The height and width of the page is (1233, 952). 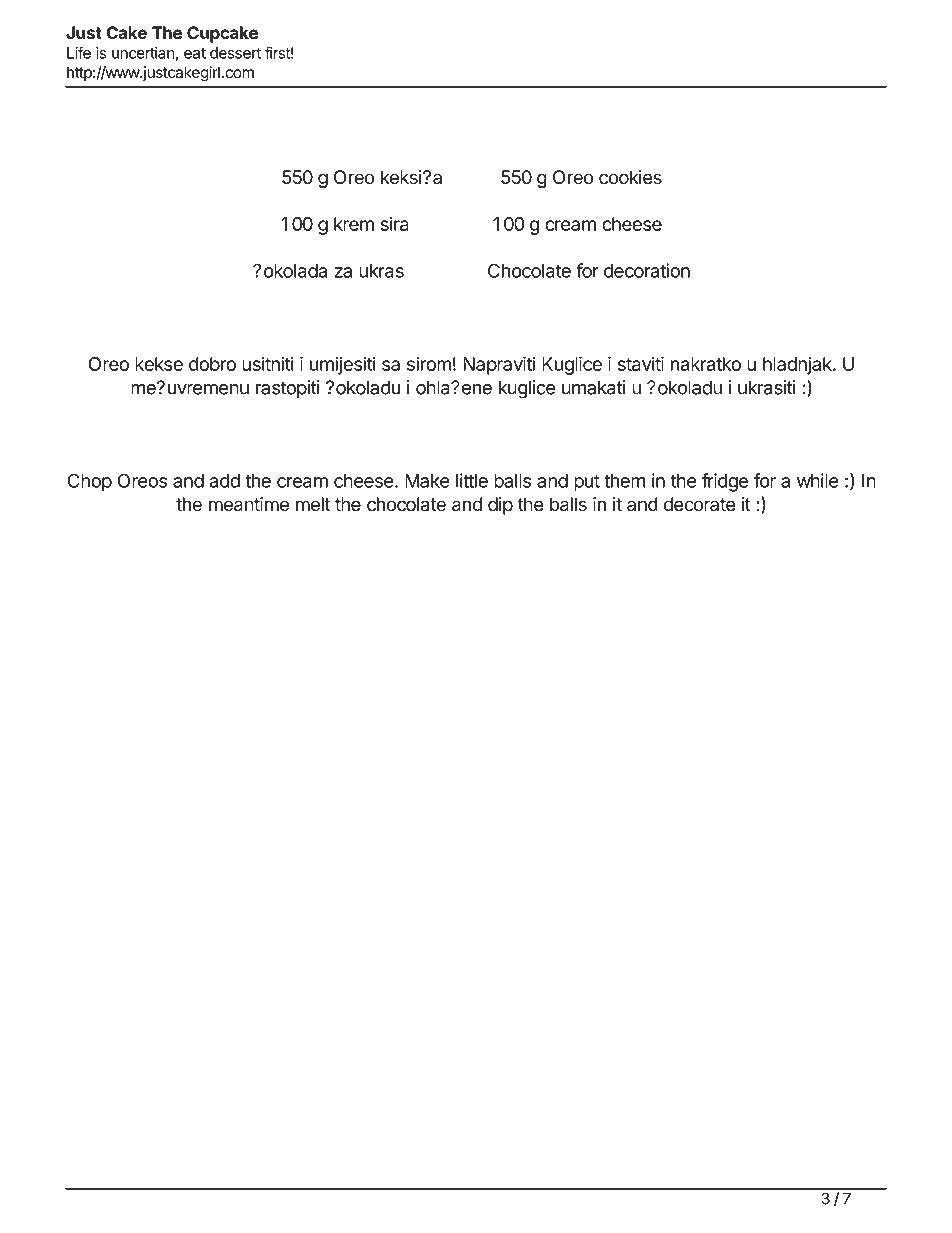 I want to click on cookies, so click(x=630, y=177).
